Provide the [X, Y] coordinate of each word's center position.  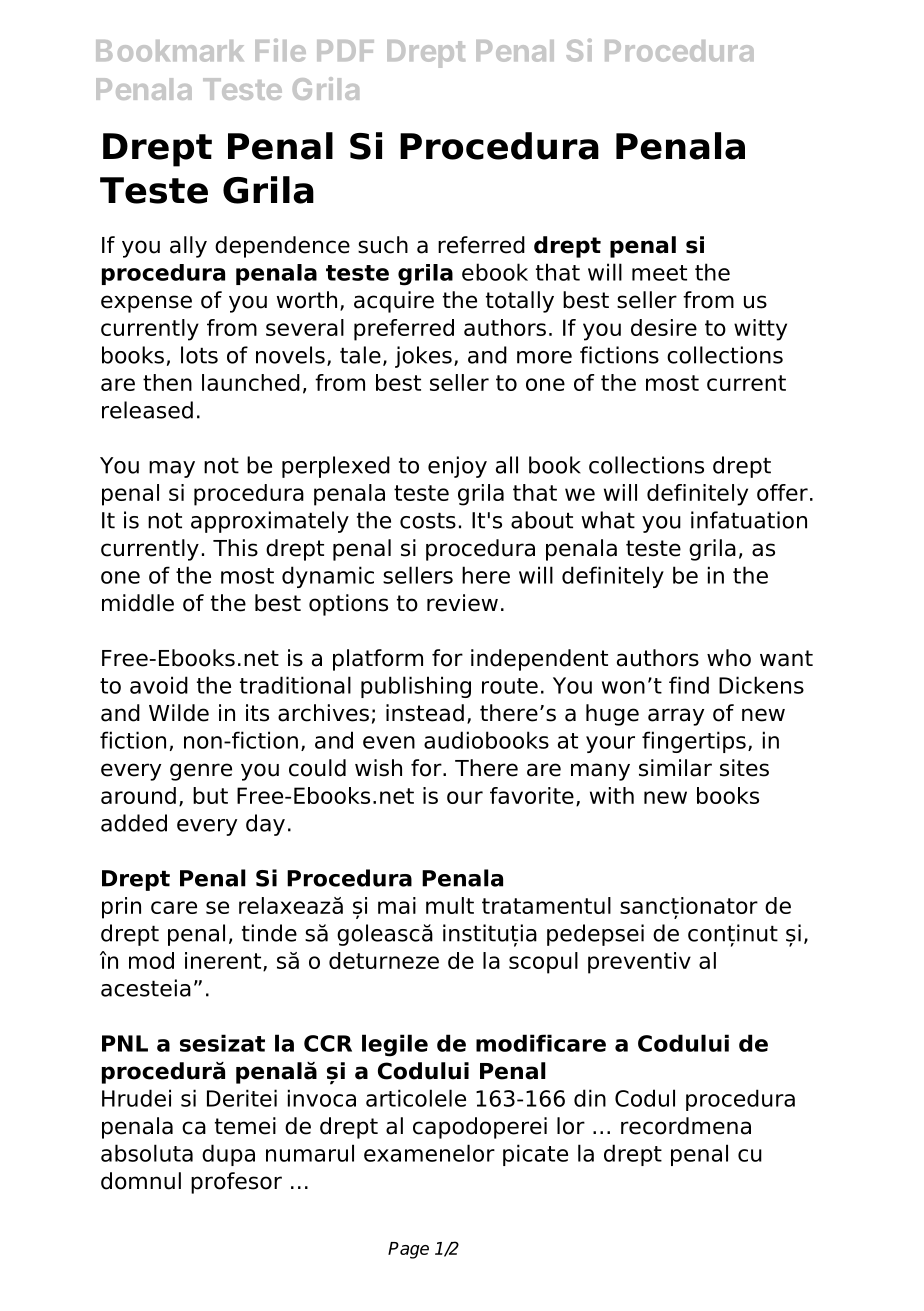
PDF [345, 50]
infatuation [749, 520]
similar [675, 768]
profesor [236, 1183]
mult [450, 905]
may [172, 469]
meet [659, 273]
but [210, 795]
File [280, 50]
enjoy [457, 467]
